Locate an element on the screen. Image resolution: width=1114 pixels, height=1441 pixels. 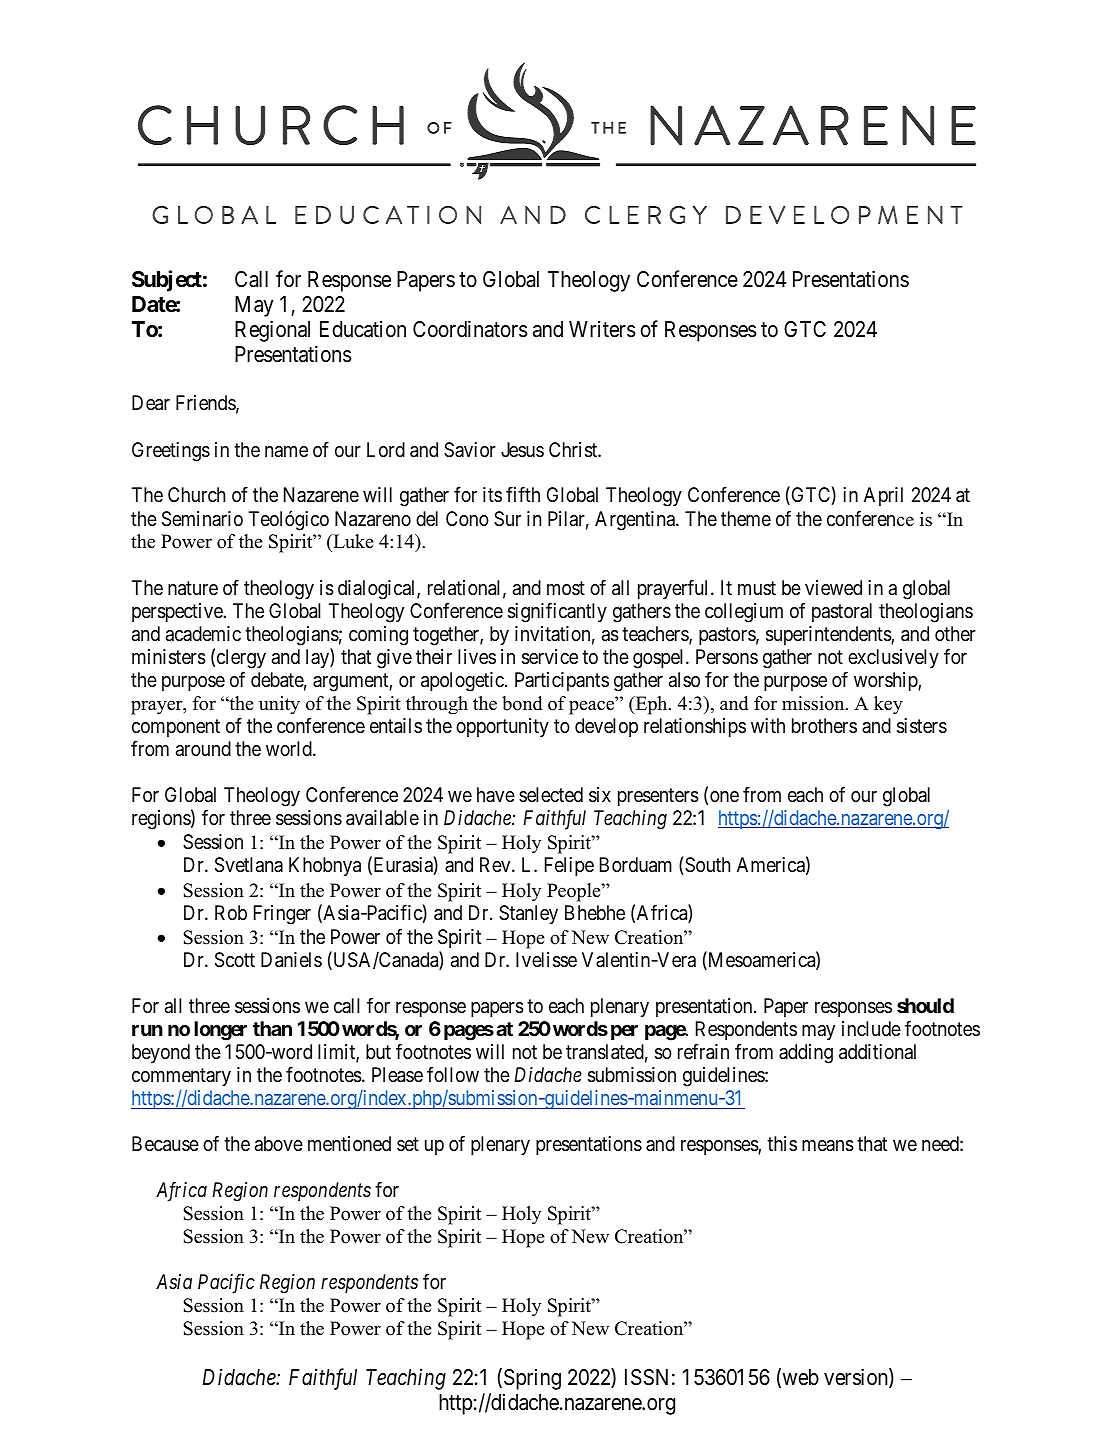
include is located at coordinates (871, 1028).
